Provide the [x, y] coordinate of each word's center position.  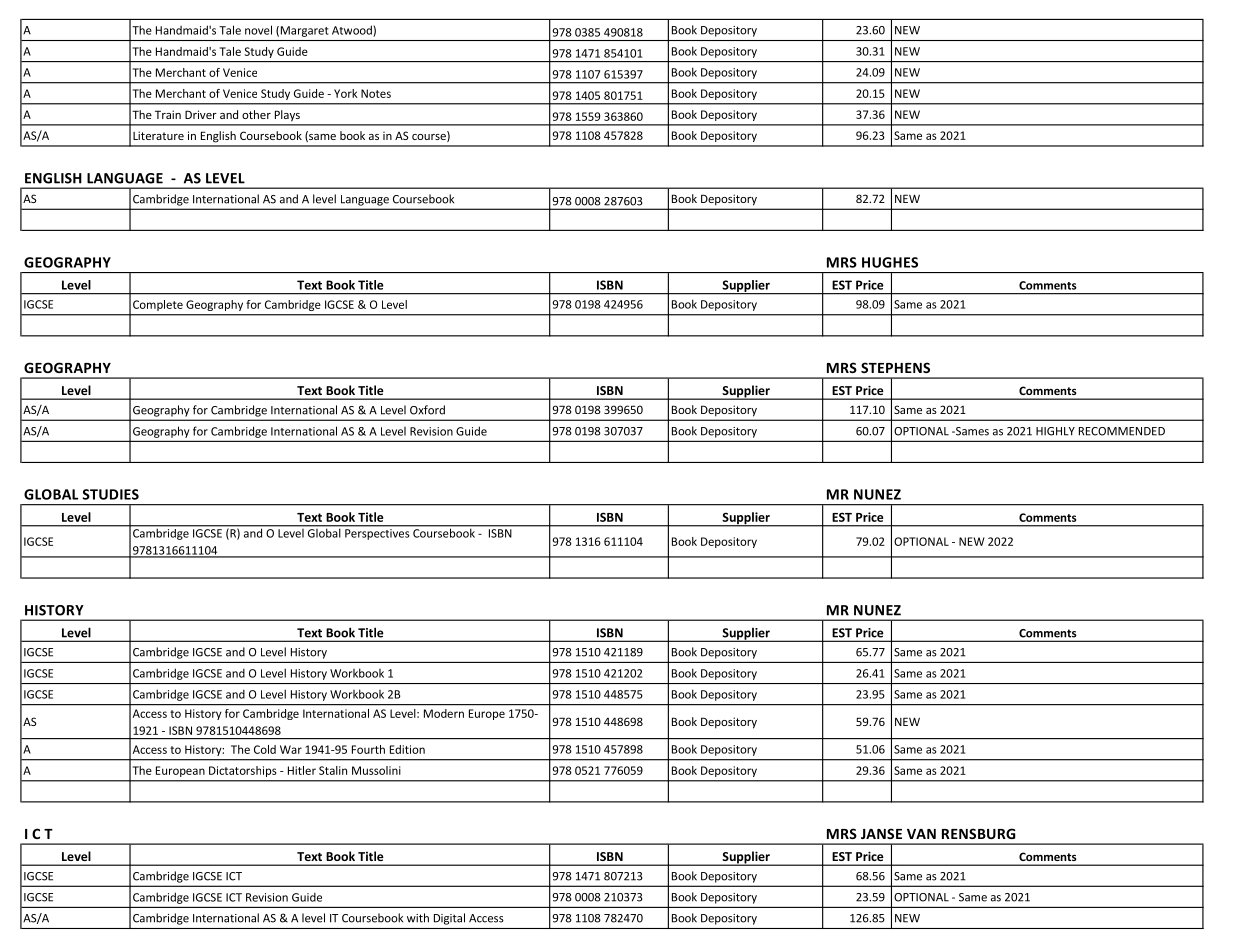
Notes [376, 93]
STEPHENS [895, 367]
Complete [158, 305]
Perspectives [377, 534]
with [418, 918]
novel [258, 30]
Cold [265, 749]
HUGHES [890, 262]
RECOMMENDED [1122, 431]
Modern [444, 713]
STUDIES [111, 494]
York [346, 93]
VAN [921, 834]
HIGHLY [1055, 431]
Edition [407, 749]
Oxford [427, 410]
